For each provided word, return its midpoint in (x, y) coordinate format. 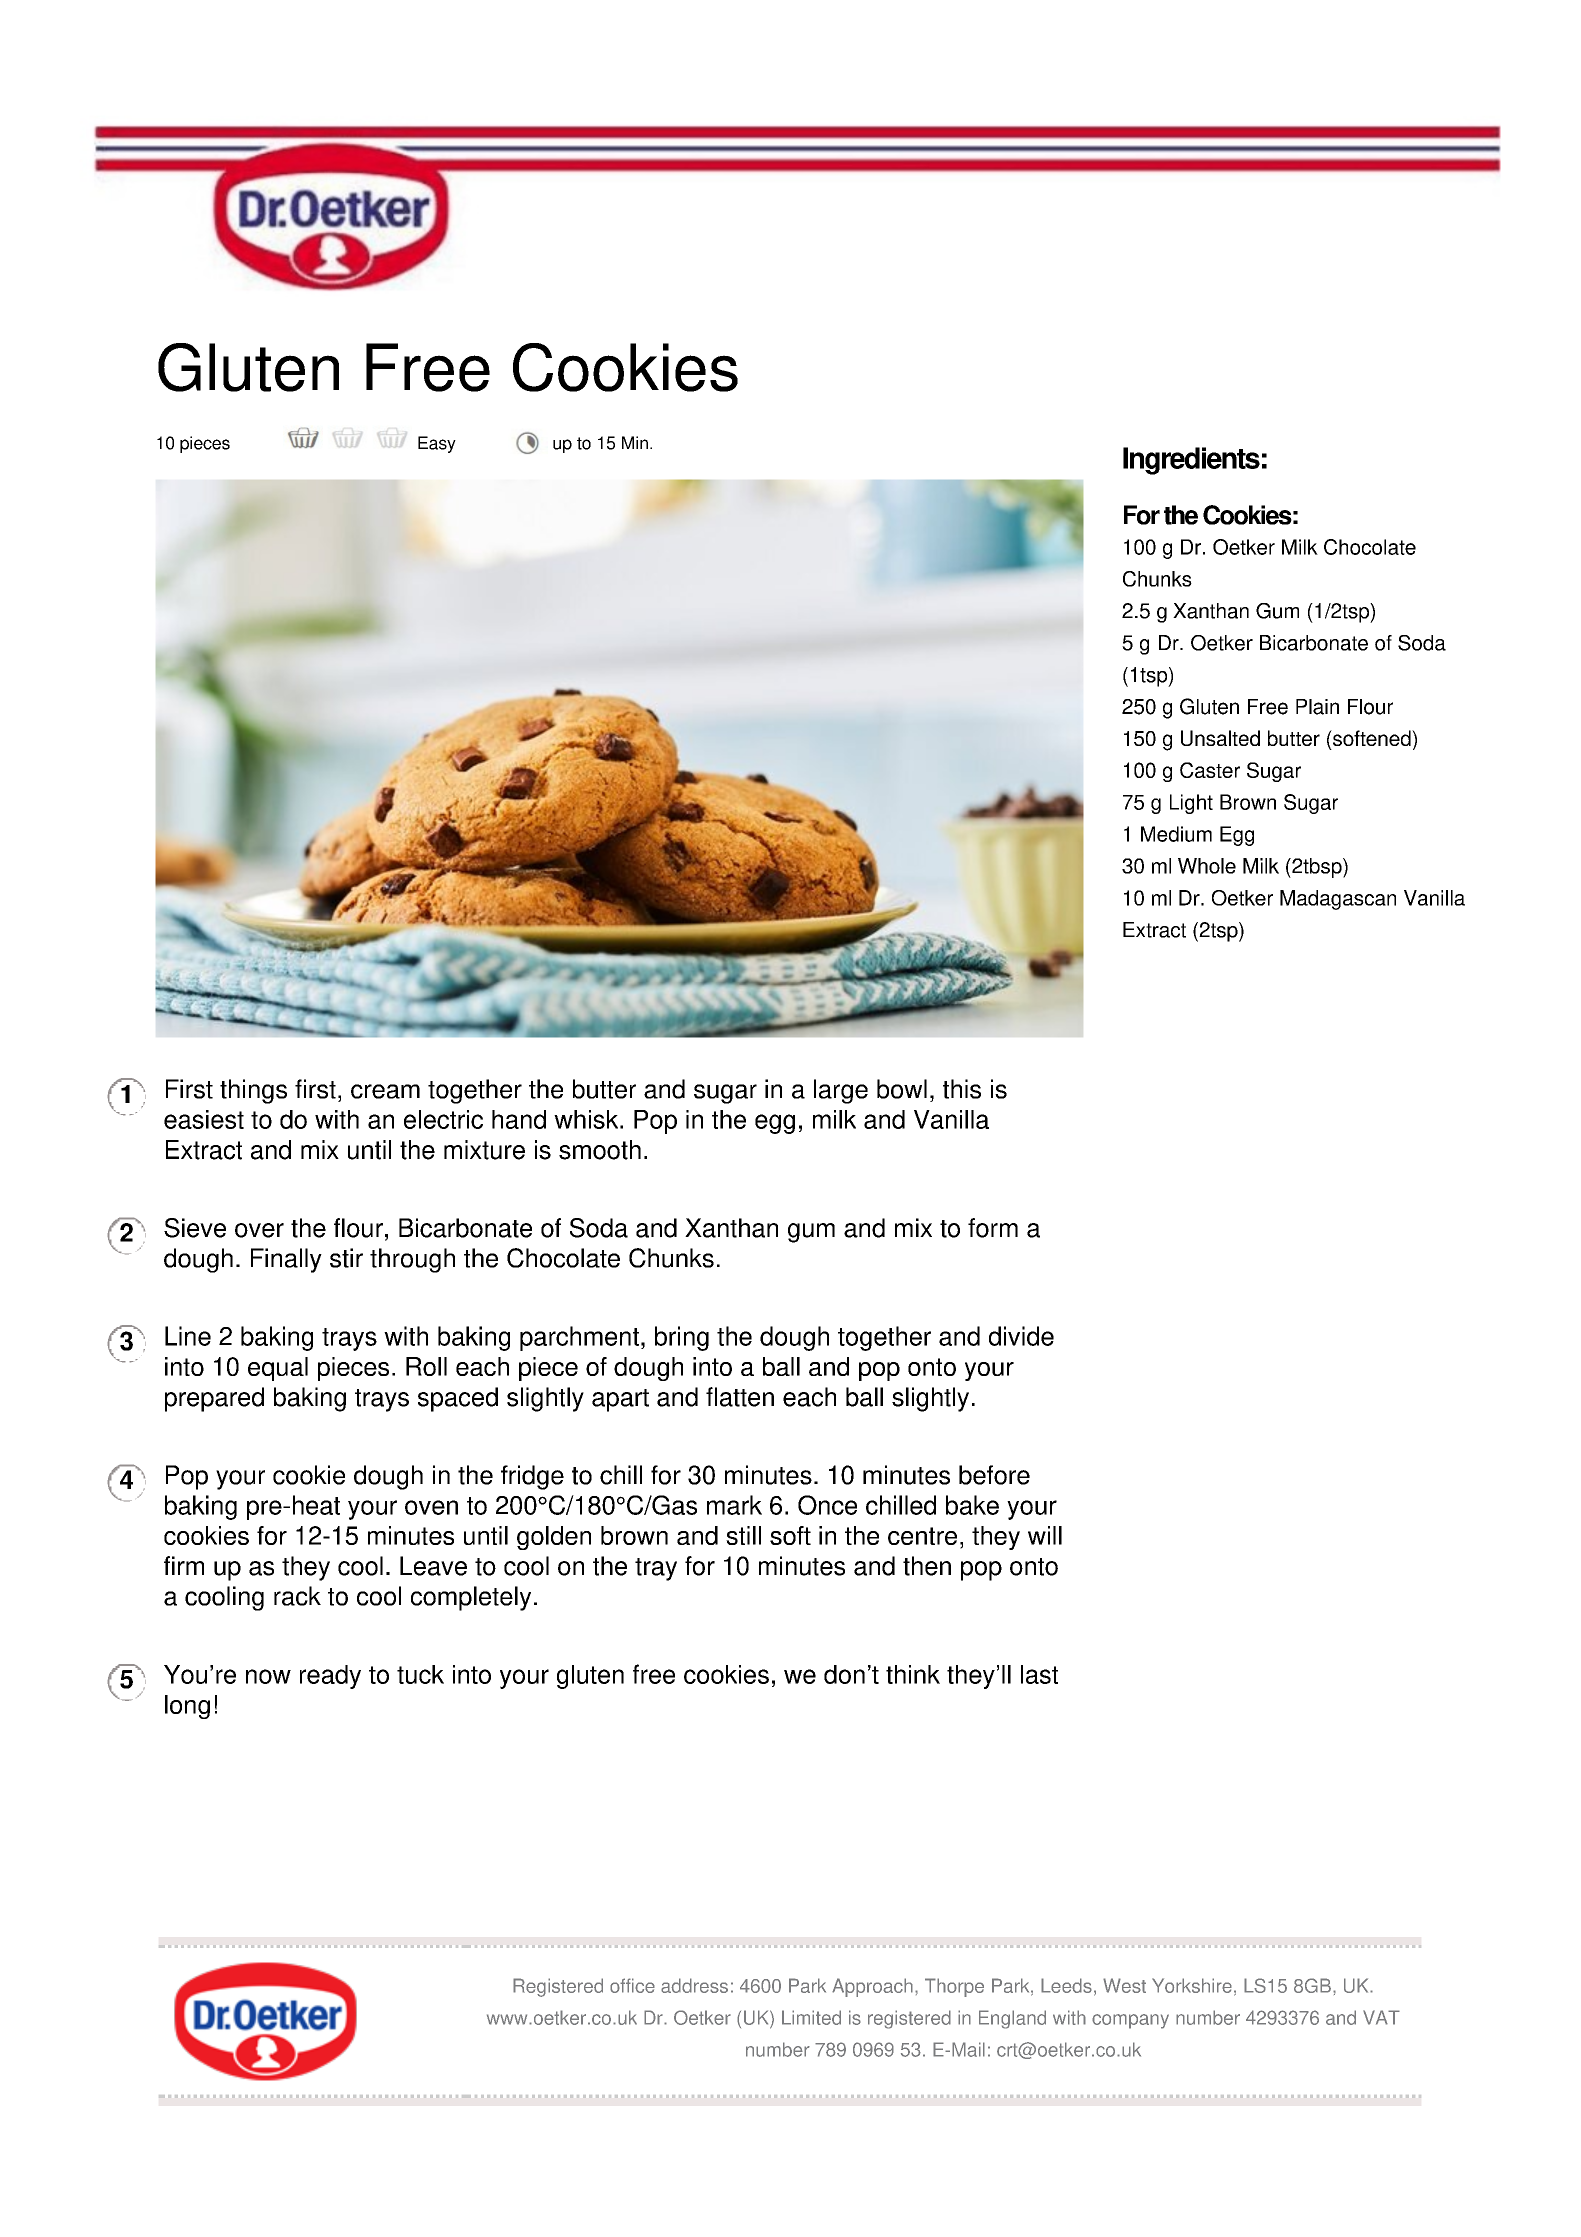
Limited (811, 2017)
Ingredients (1191, 461)
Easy (437, 444)
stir (346, 1258)
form (993, 1228)
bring (682, 1338)
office (632, 1985)
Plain (1317, 707)
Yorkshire (1192, 1985)
